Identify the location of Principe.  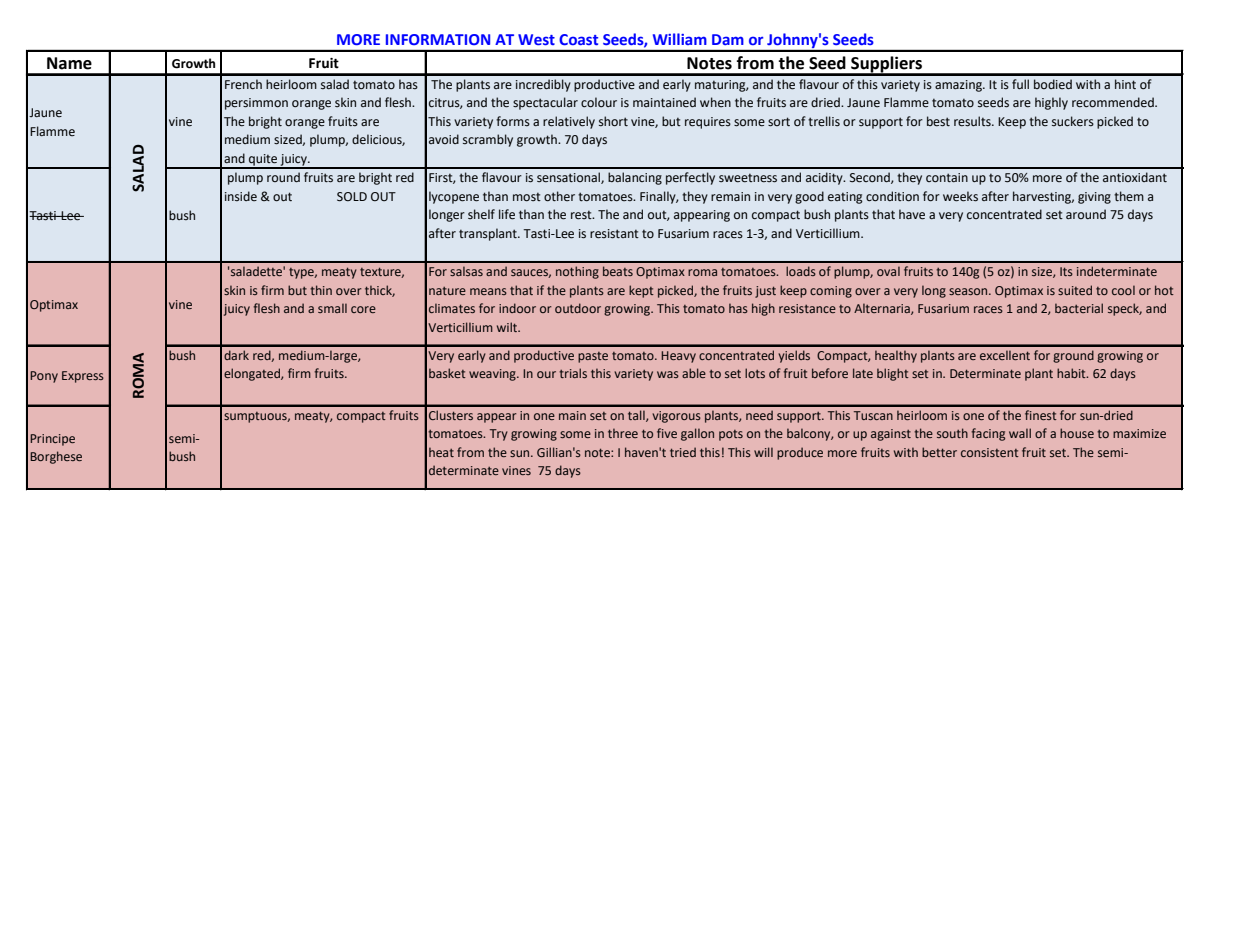
(52, 440).
